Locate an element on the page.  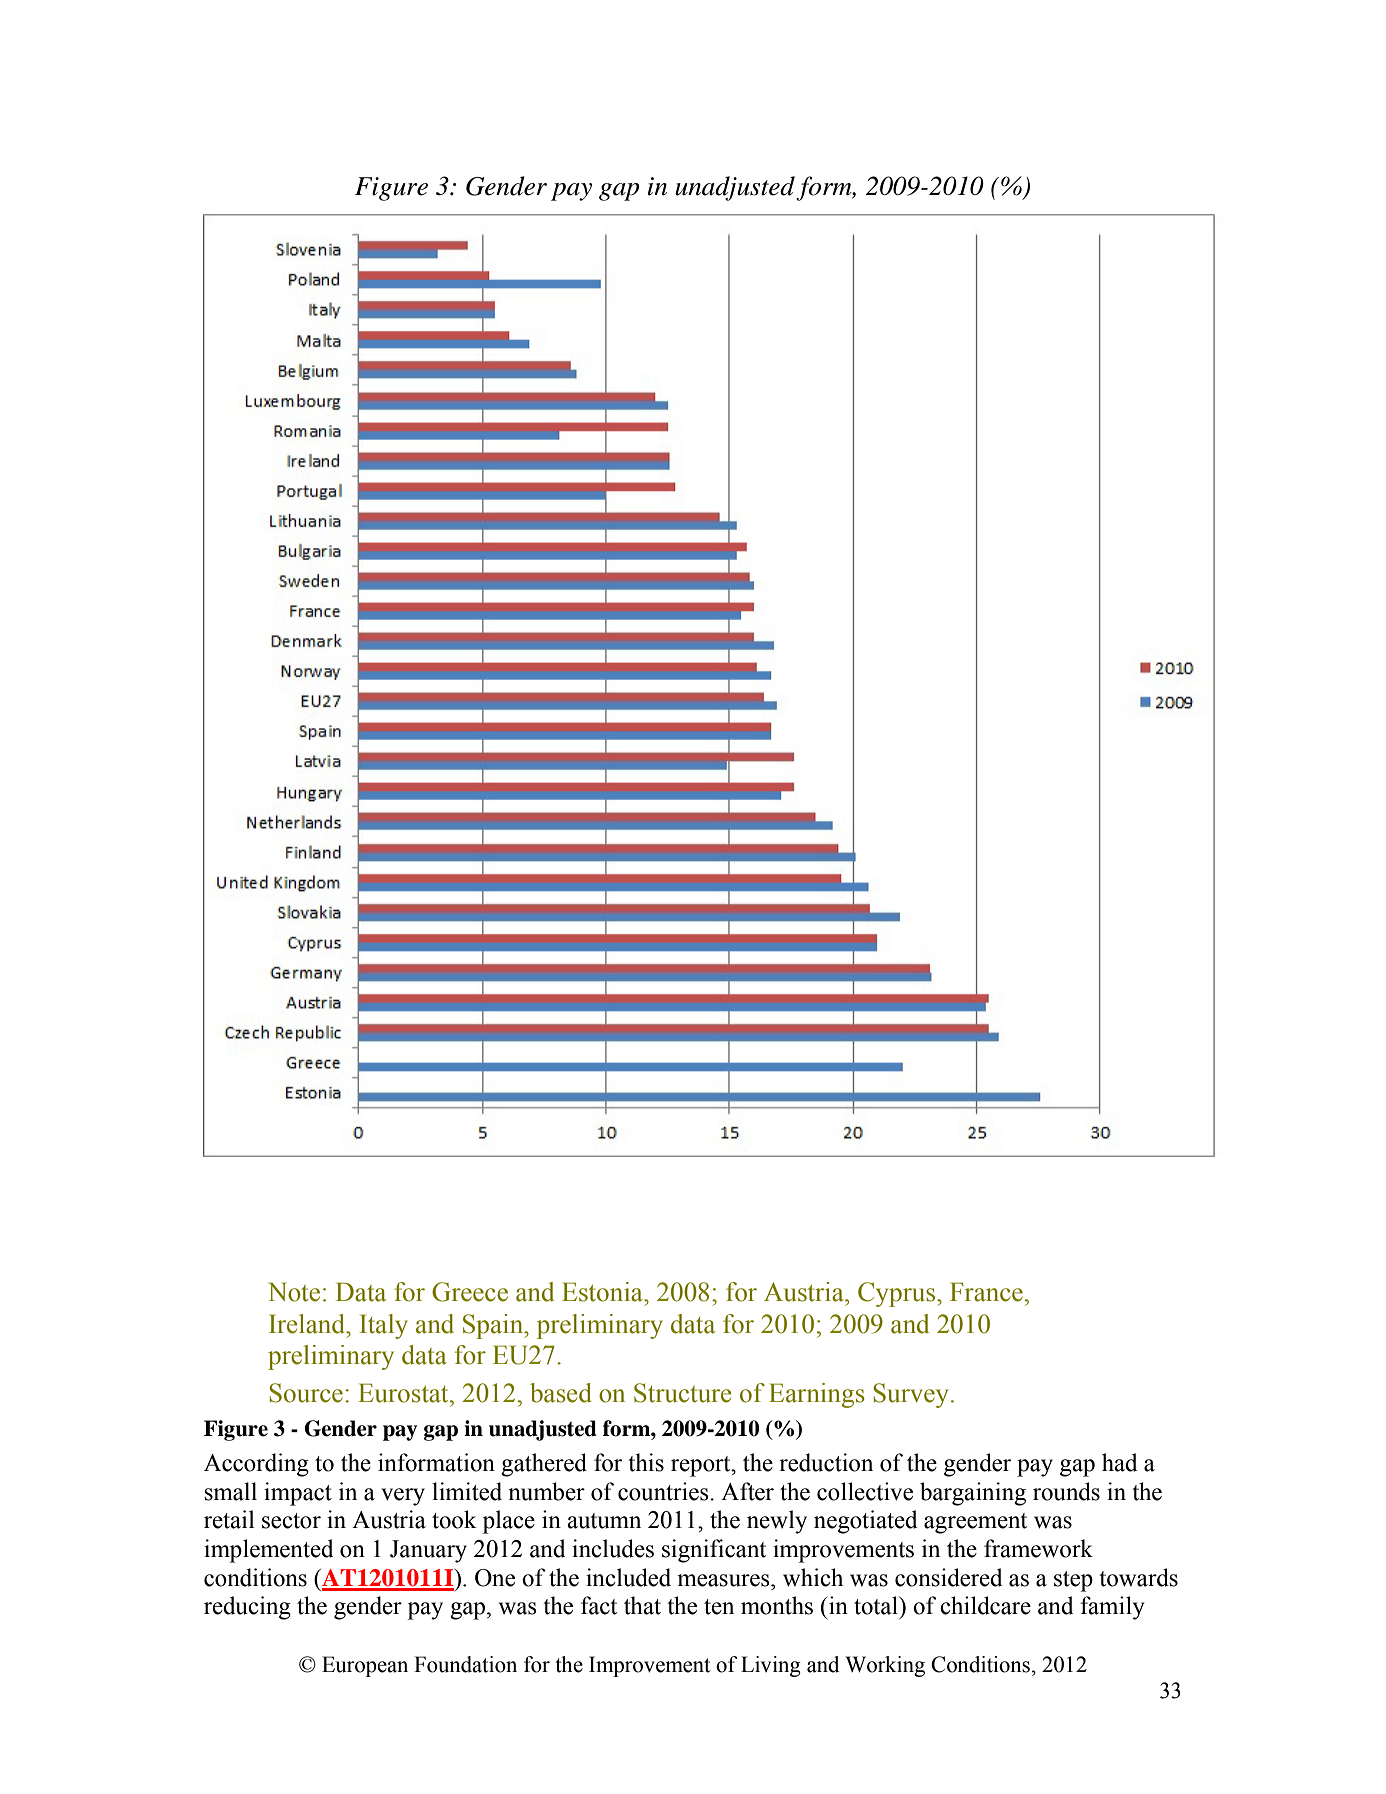
Estonia is located at coordinates (603, 1292).
